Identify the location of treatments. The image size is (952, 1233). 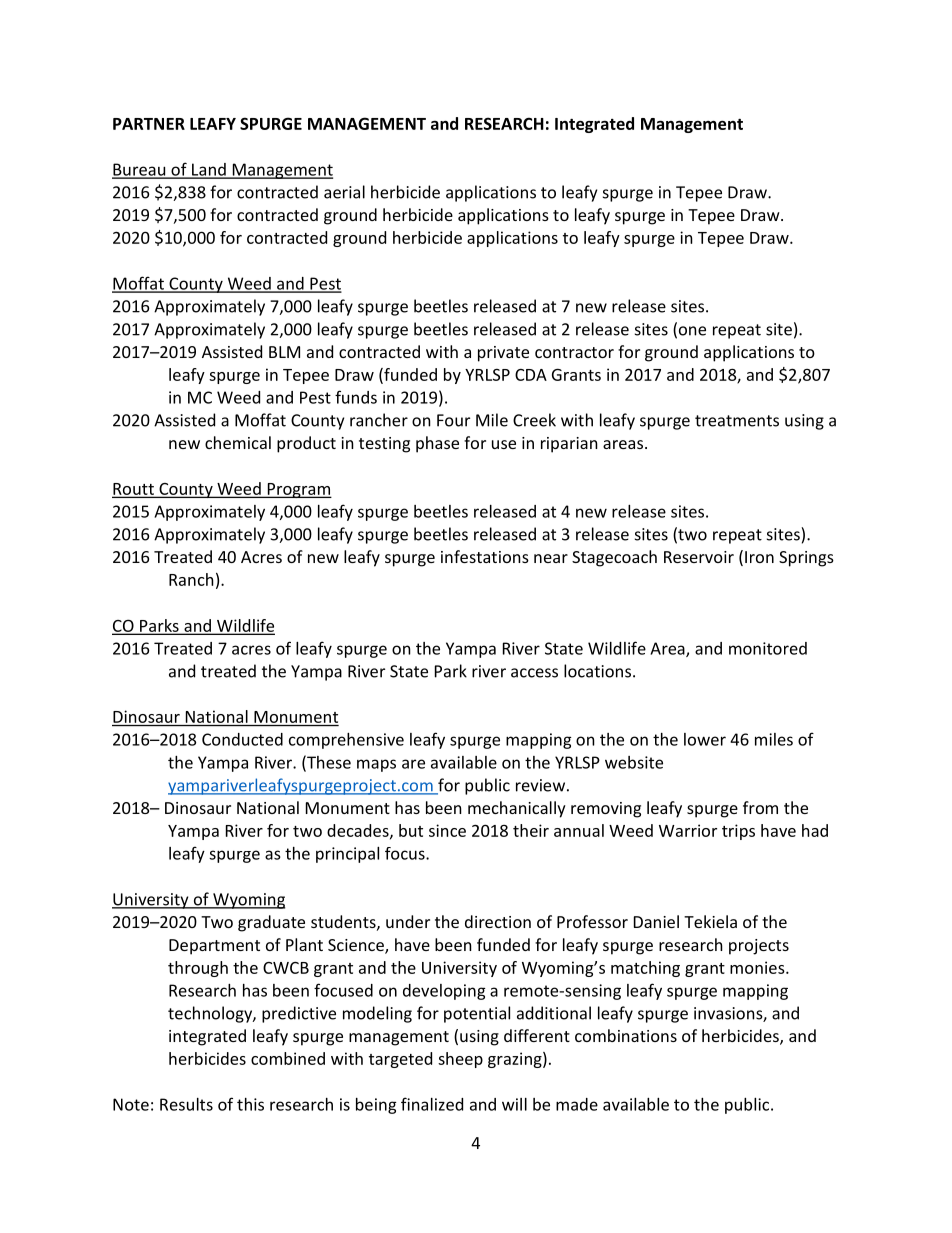
(737, 421).
